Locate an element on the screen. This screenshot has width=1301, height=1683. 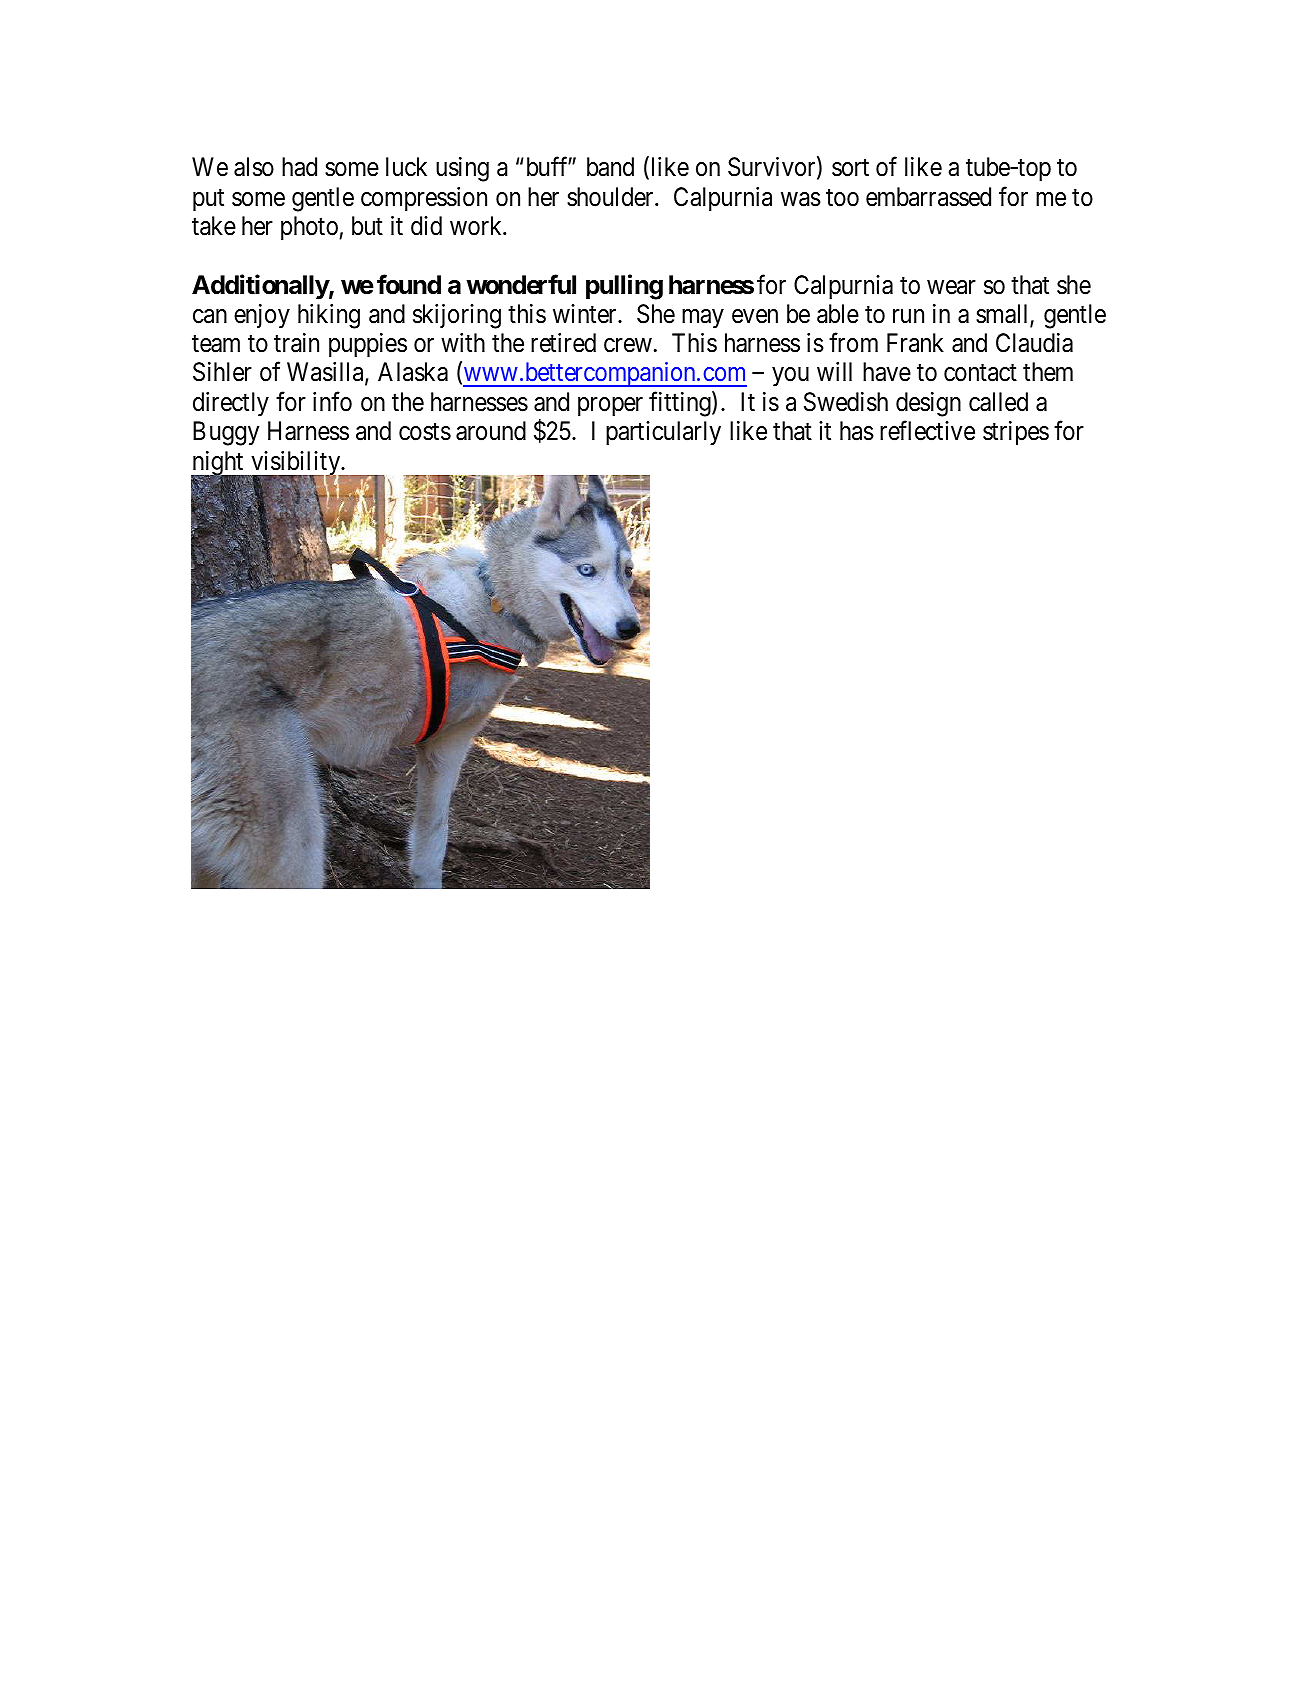
particularly is located at coordinates (663, 433).
